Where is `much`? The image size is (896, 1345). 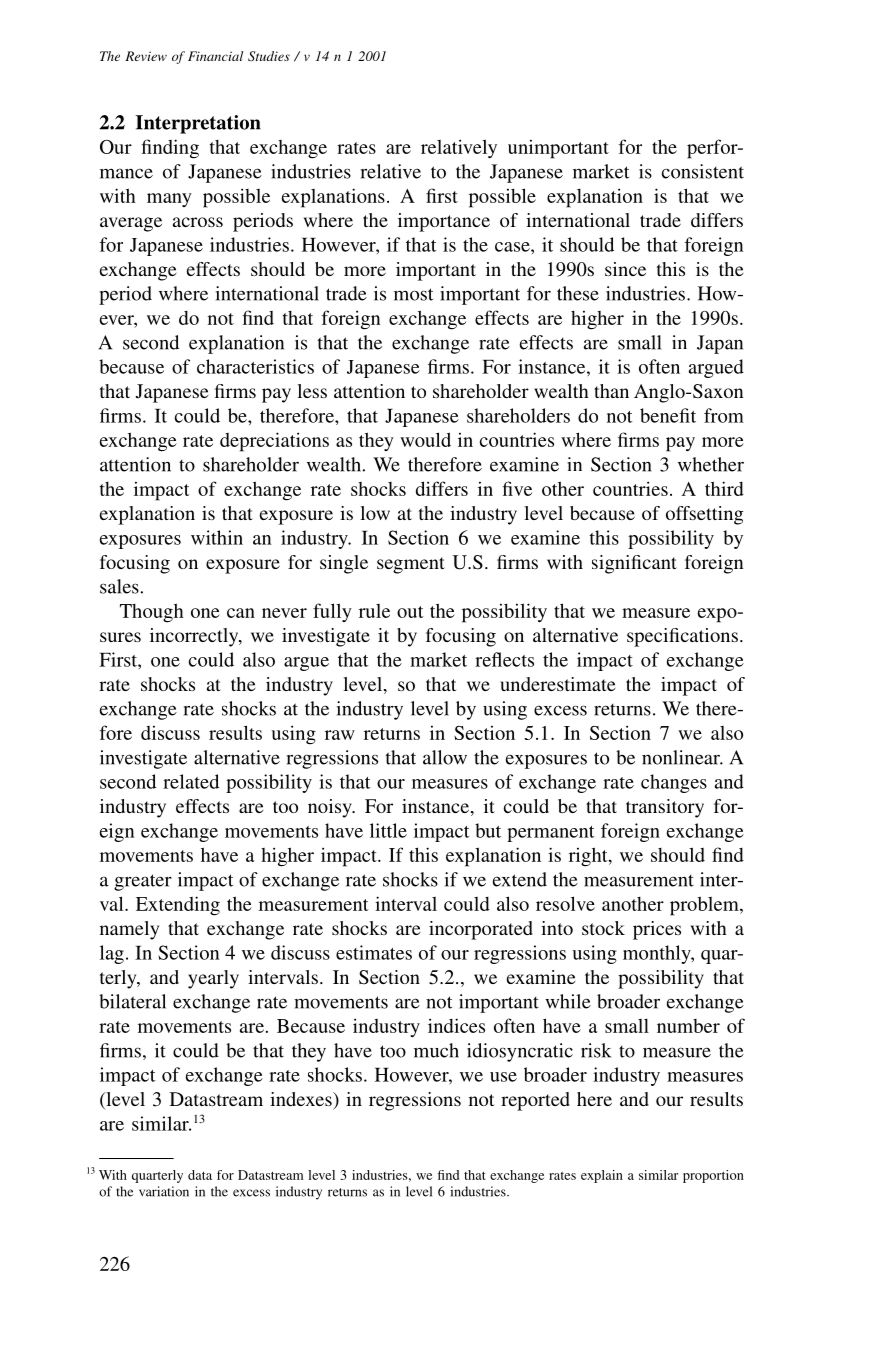
much is located at coordinates (436, 1050).
